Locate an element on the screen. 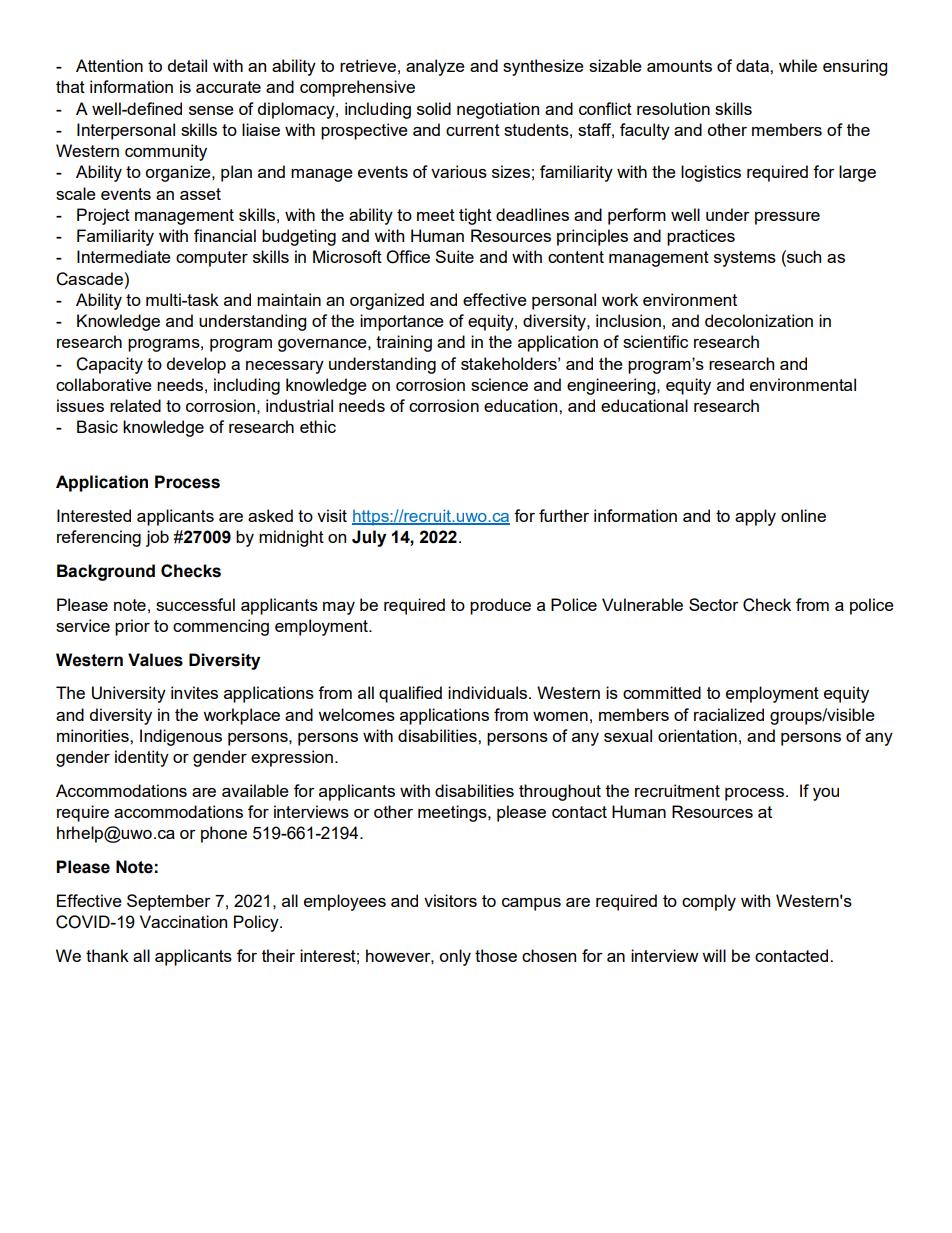 The width and height of the screenshot is (952, 1233). develop is located at coordinates (196, 365).
